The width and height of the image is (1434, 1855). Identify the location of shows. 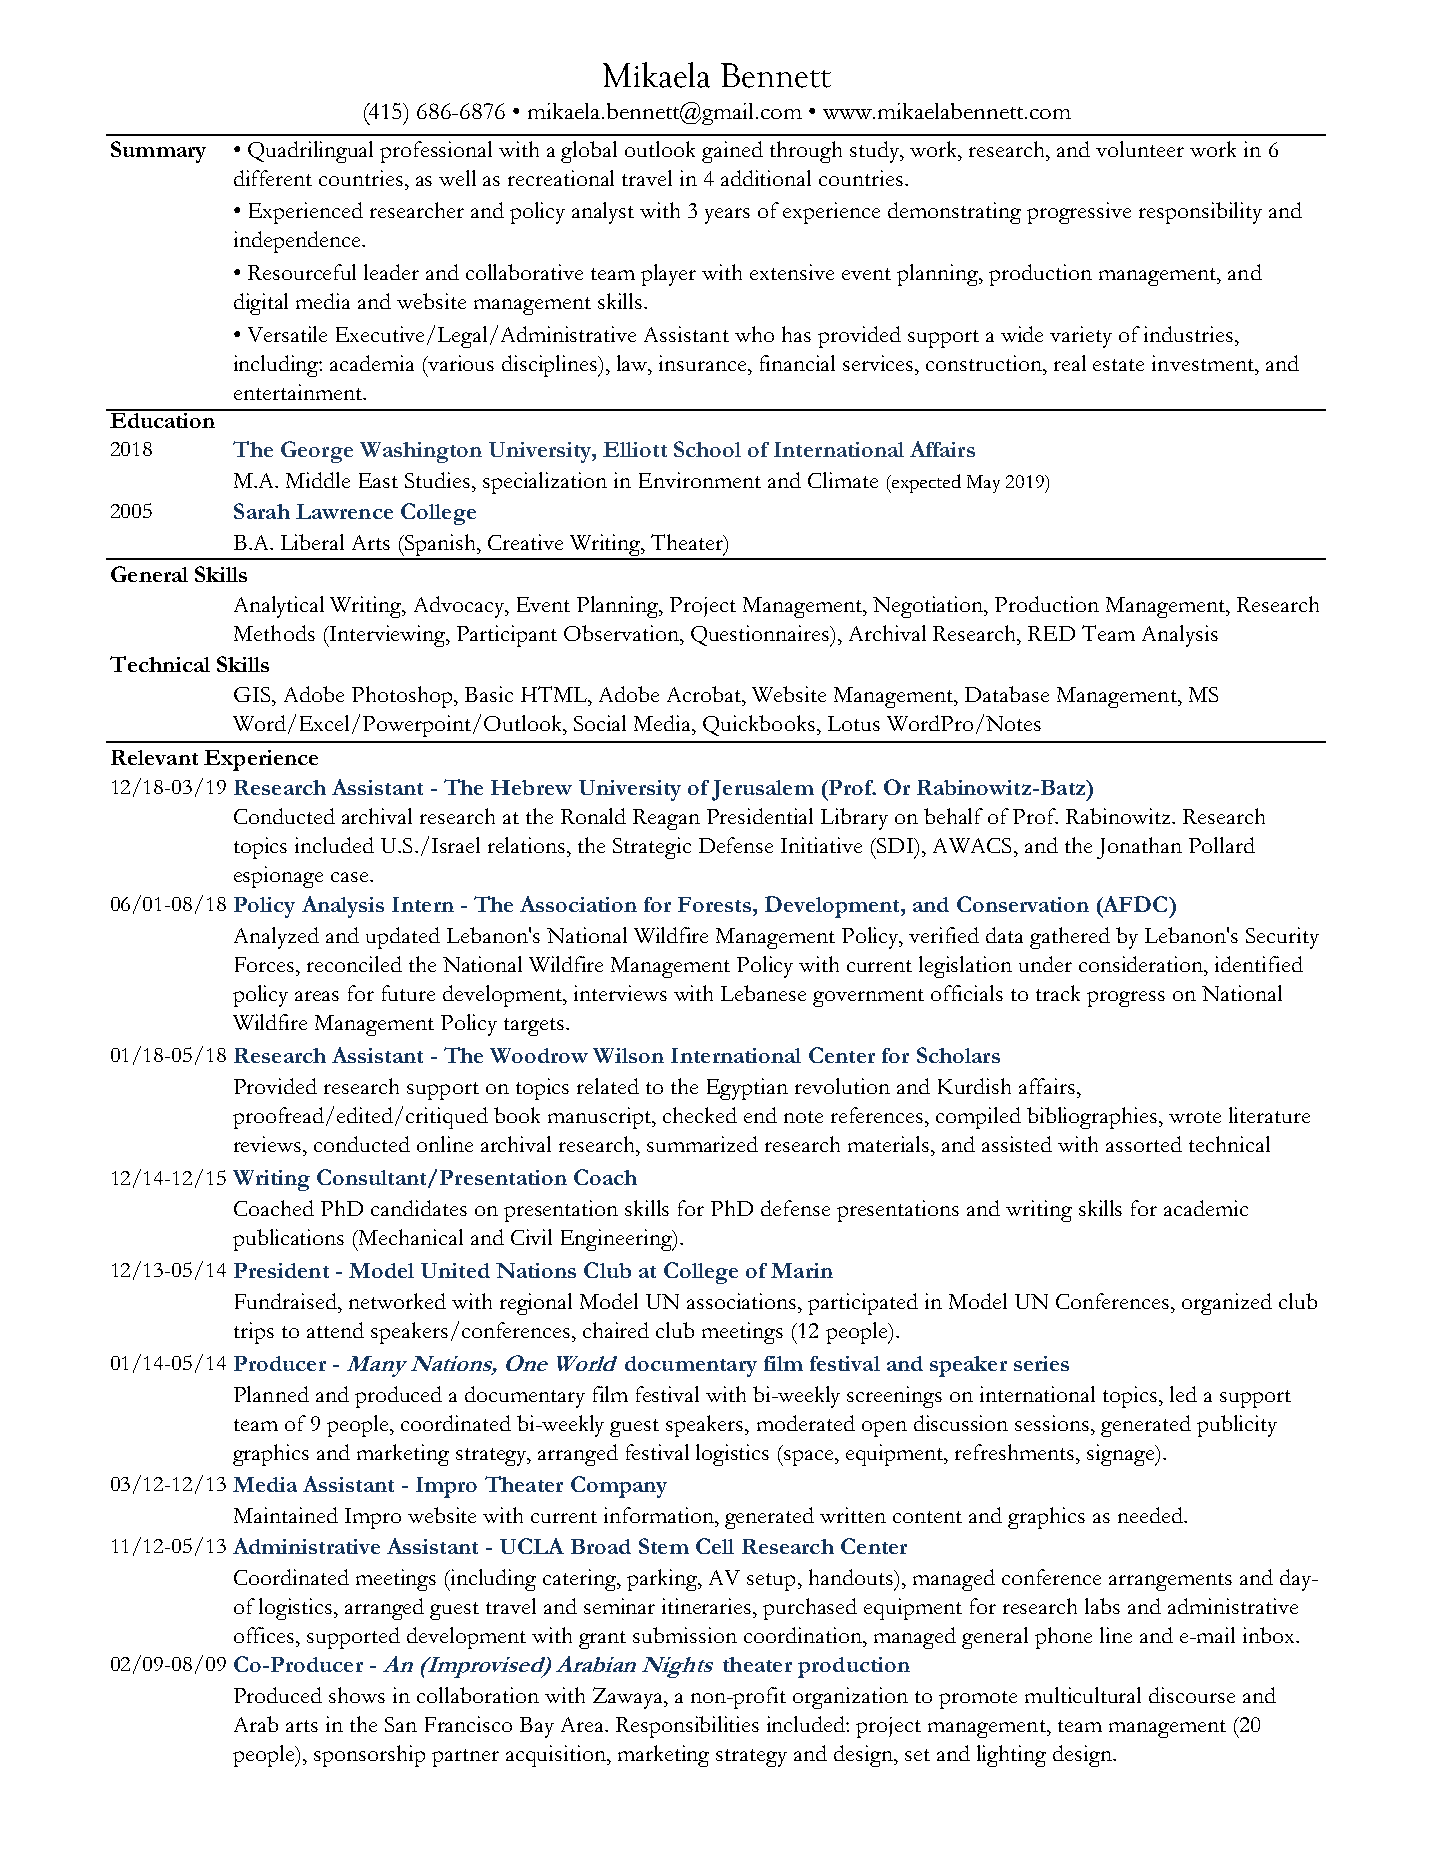
(357, 1695).
